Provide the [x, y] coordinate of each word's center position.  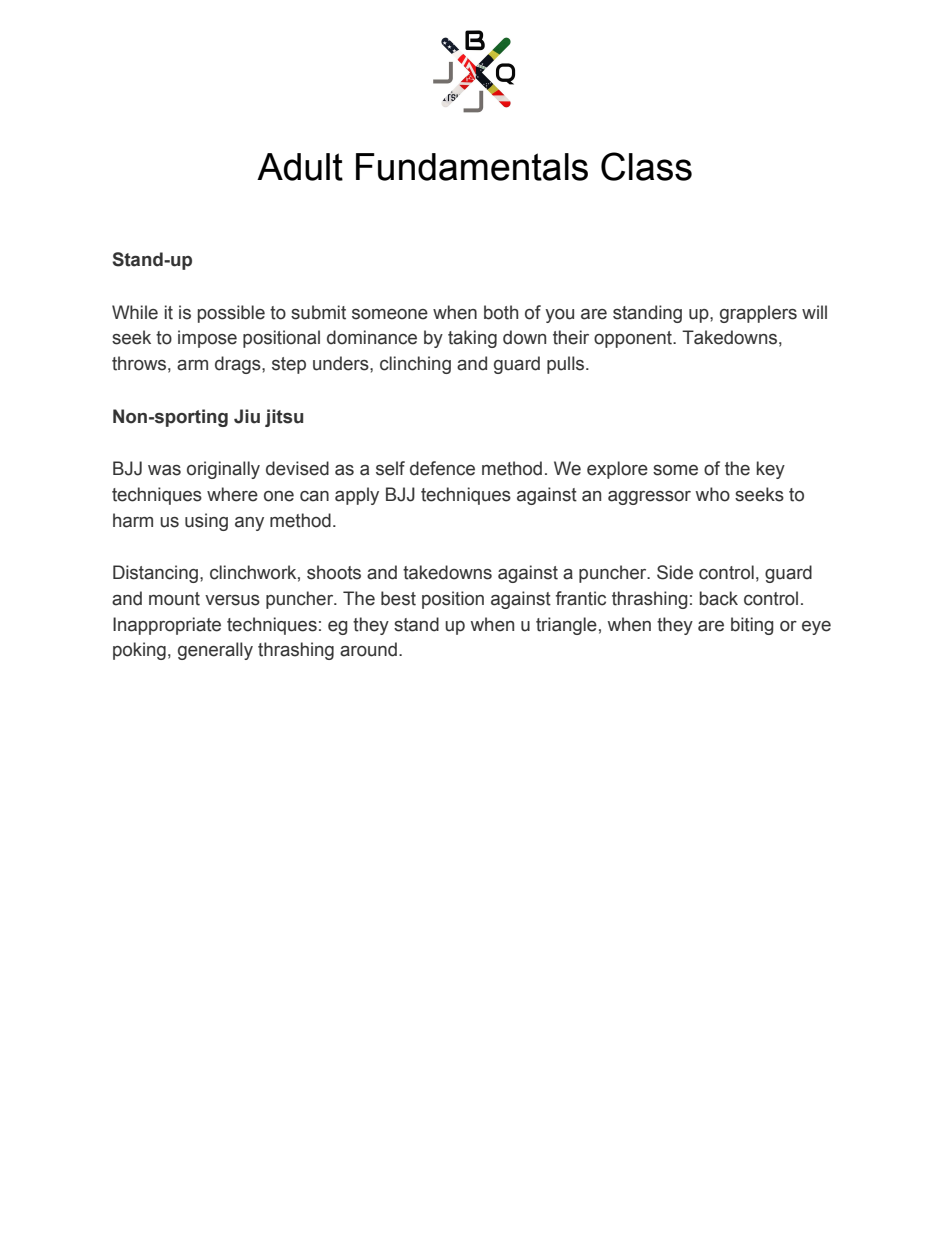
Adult [300, 167]
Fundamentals [472, 167]
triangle [566, 626]
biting [752, 626]
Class [646, 166]
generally [215, 651]
